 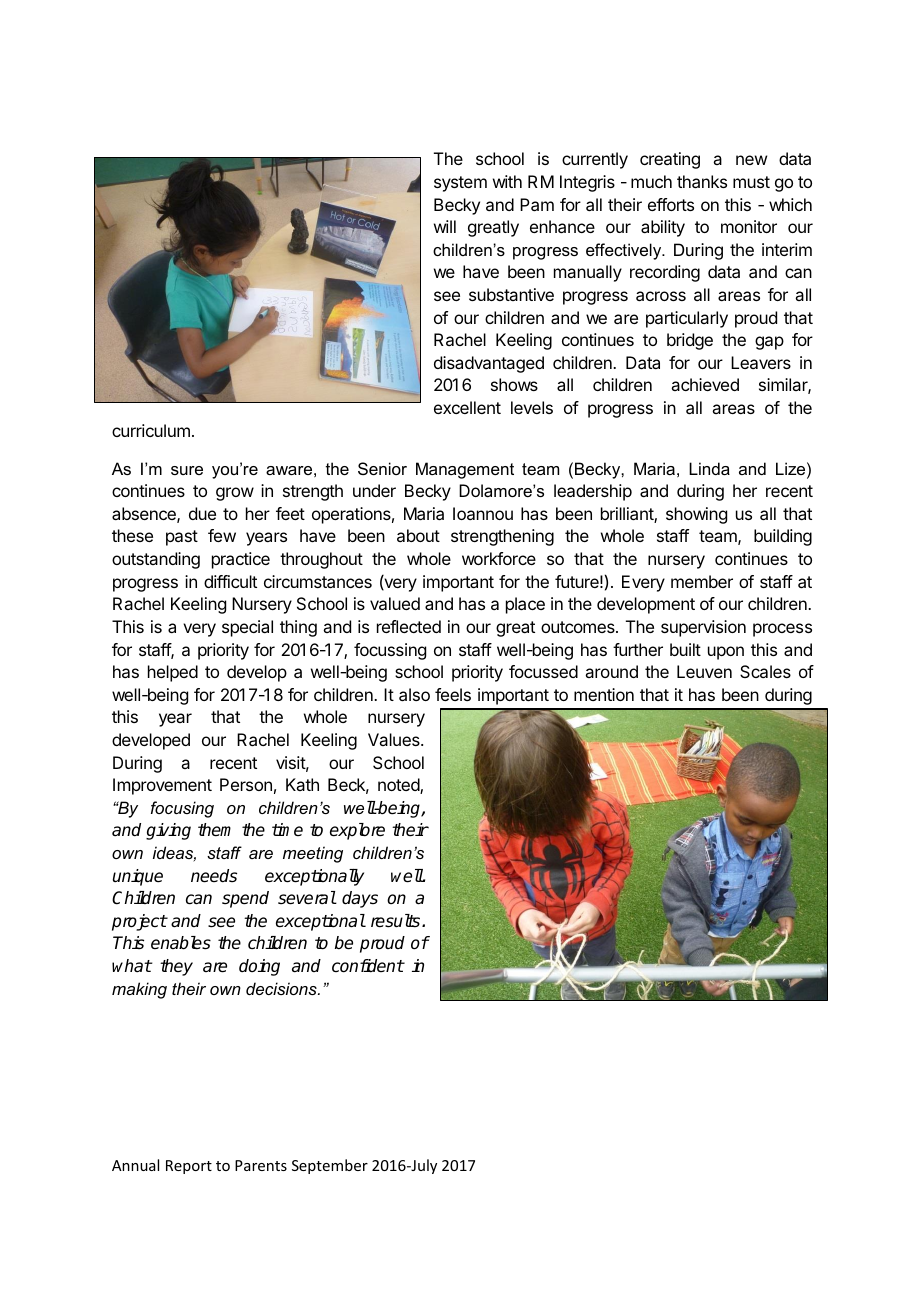 I want to click on September, so click(x=330, y=1166).
